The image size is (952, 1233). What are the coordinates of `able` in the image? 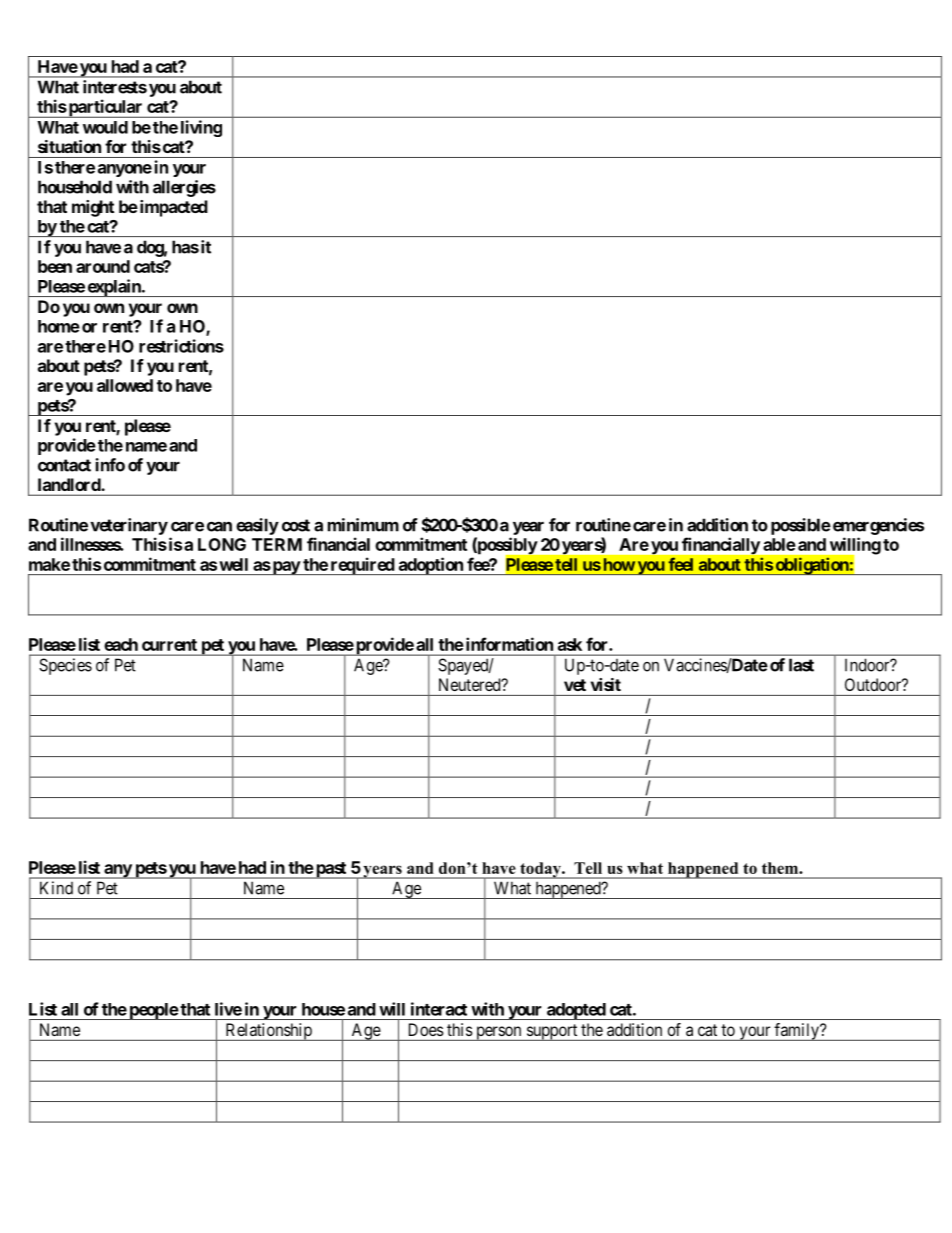 It's located at (779, 544).
